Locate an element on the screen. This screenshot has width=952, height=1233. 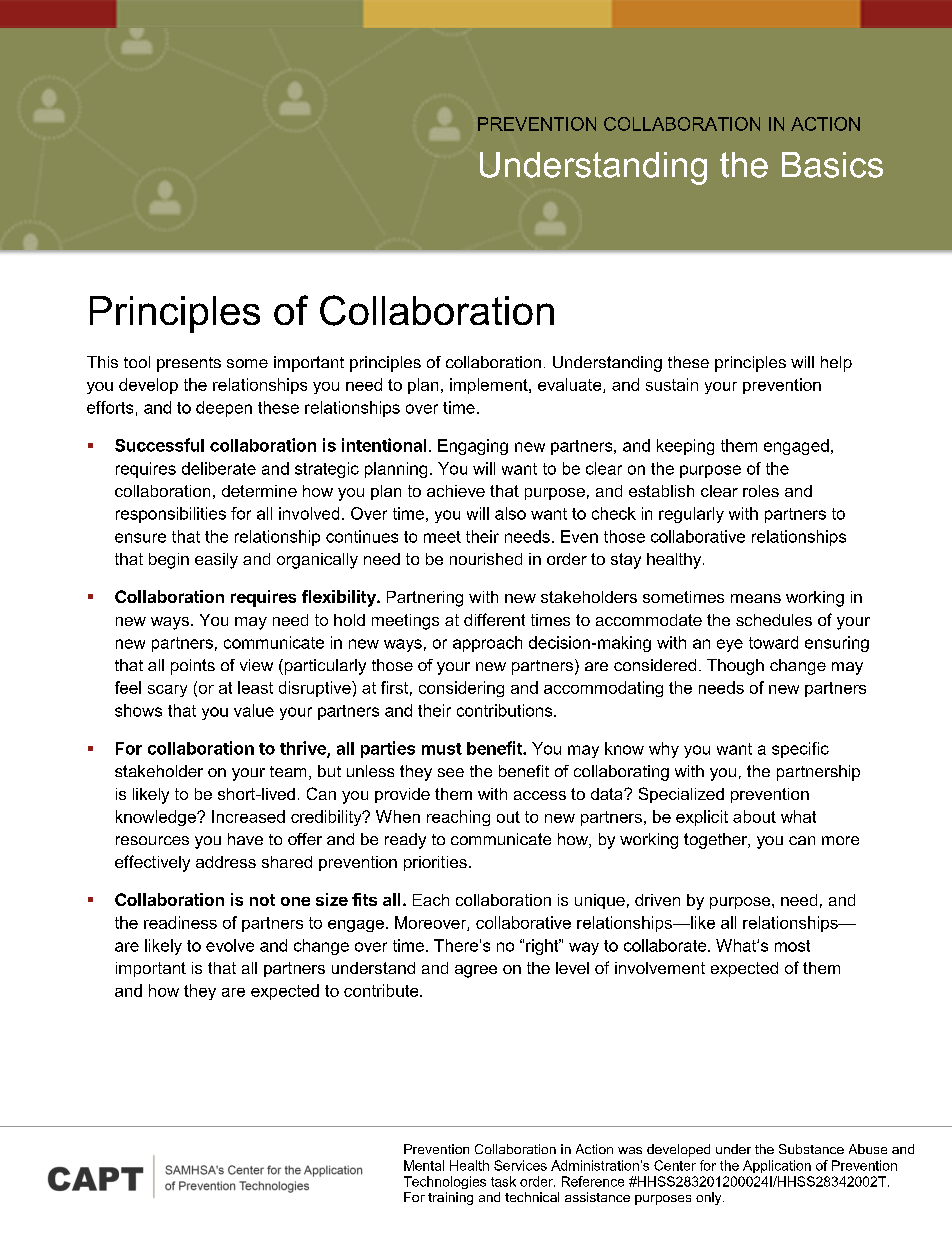
presents is located at coordinates (189, 364).
